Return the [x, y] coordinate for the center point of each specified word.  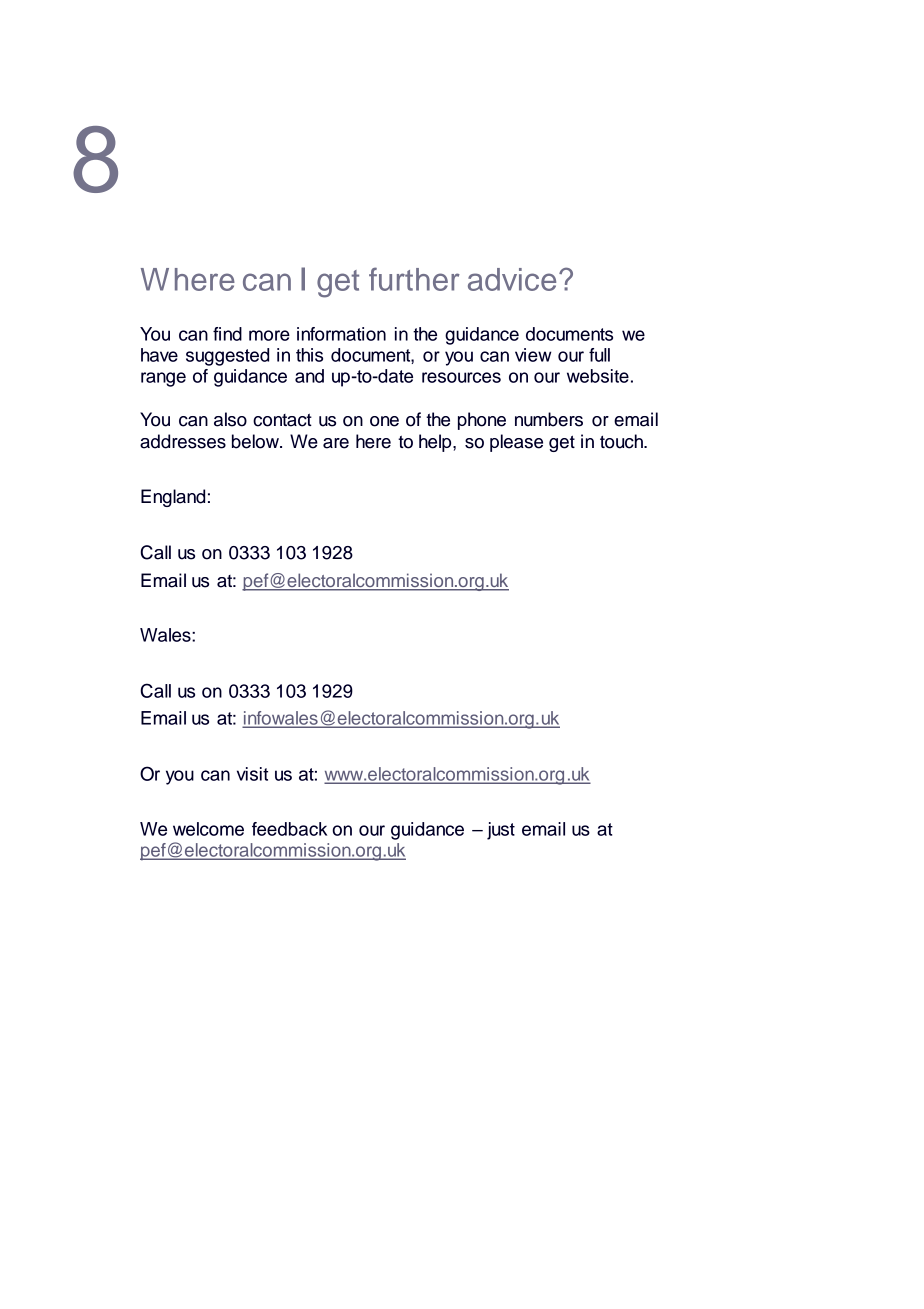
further [414, 279]
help [436, 443]
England [173, 498]
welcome [208, 829]
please [516, 443]
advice [512, 279]
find [227, 334]
